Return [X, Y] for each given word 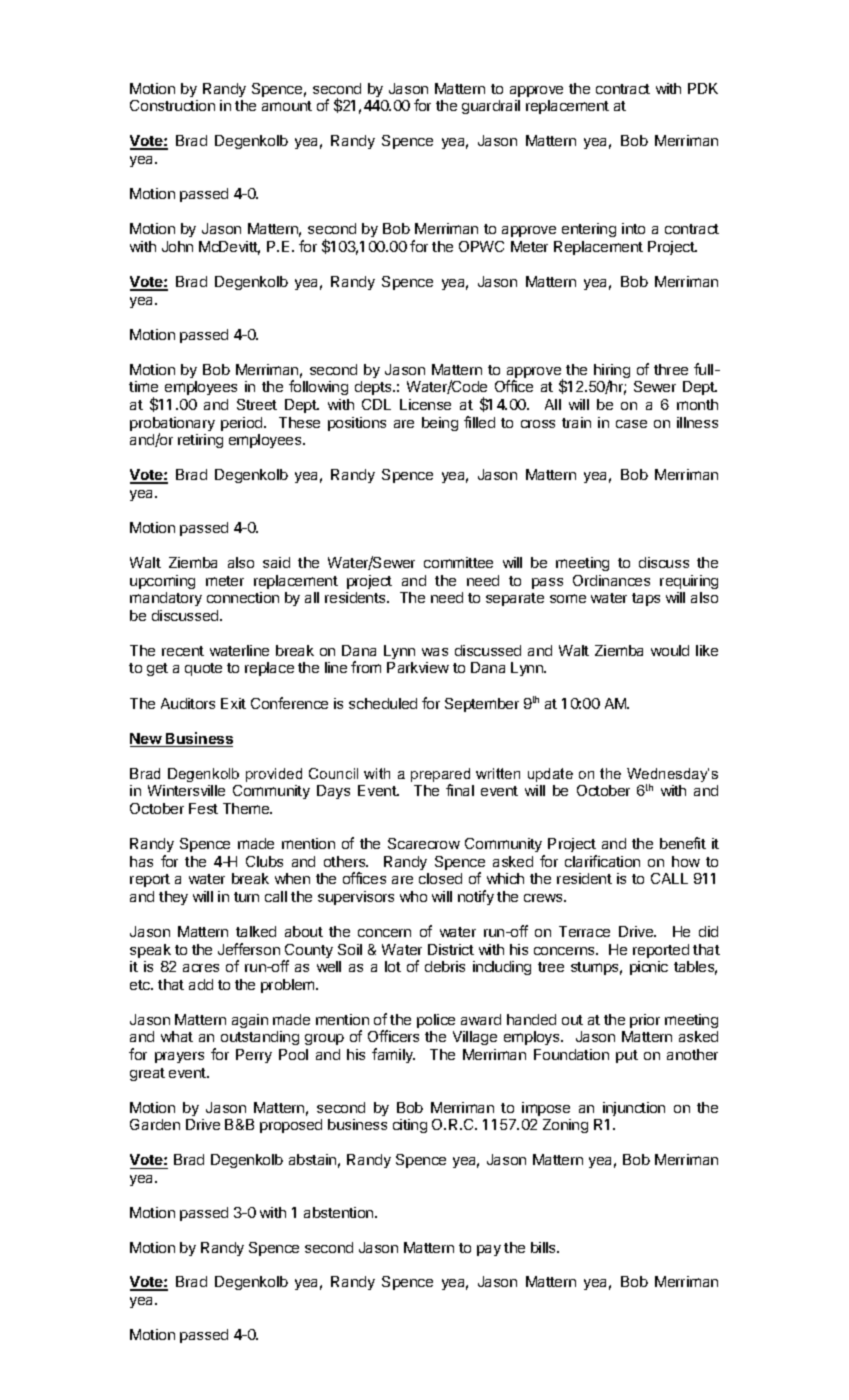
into [633, 228]
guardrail [491, 107]
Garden [155, 1124]
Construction [172, 105]
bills [544, 1247]
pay [489, 1250]
